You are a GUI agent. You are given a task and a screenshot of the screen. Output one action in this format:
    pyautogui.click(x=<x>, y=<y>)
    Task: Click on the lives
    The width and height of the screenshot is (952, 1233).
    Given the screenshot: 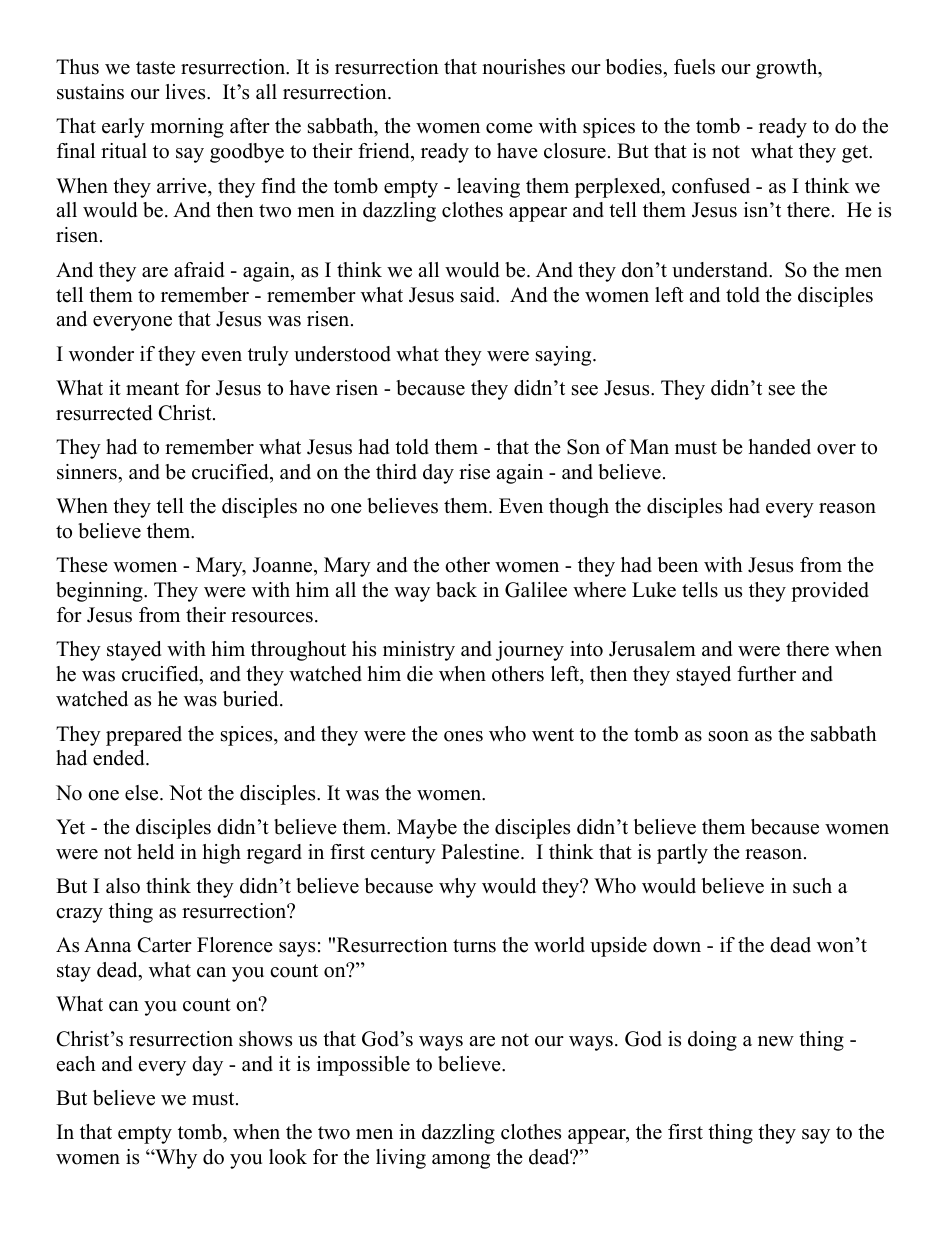 What is the action you would take?
    pyautogui.click(x=186, y=92)
